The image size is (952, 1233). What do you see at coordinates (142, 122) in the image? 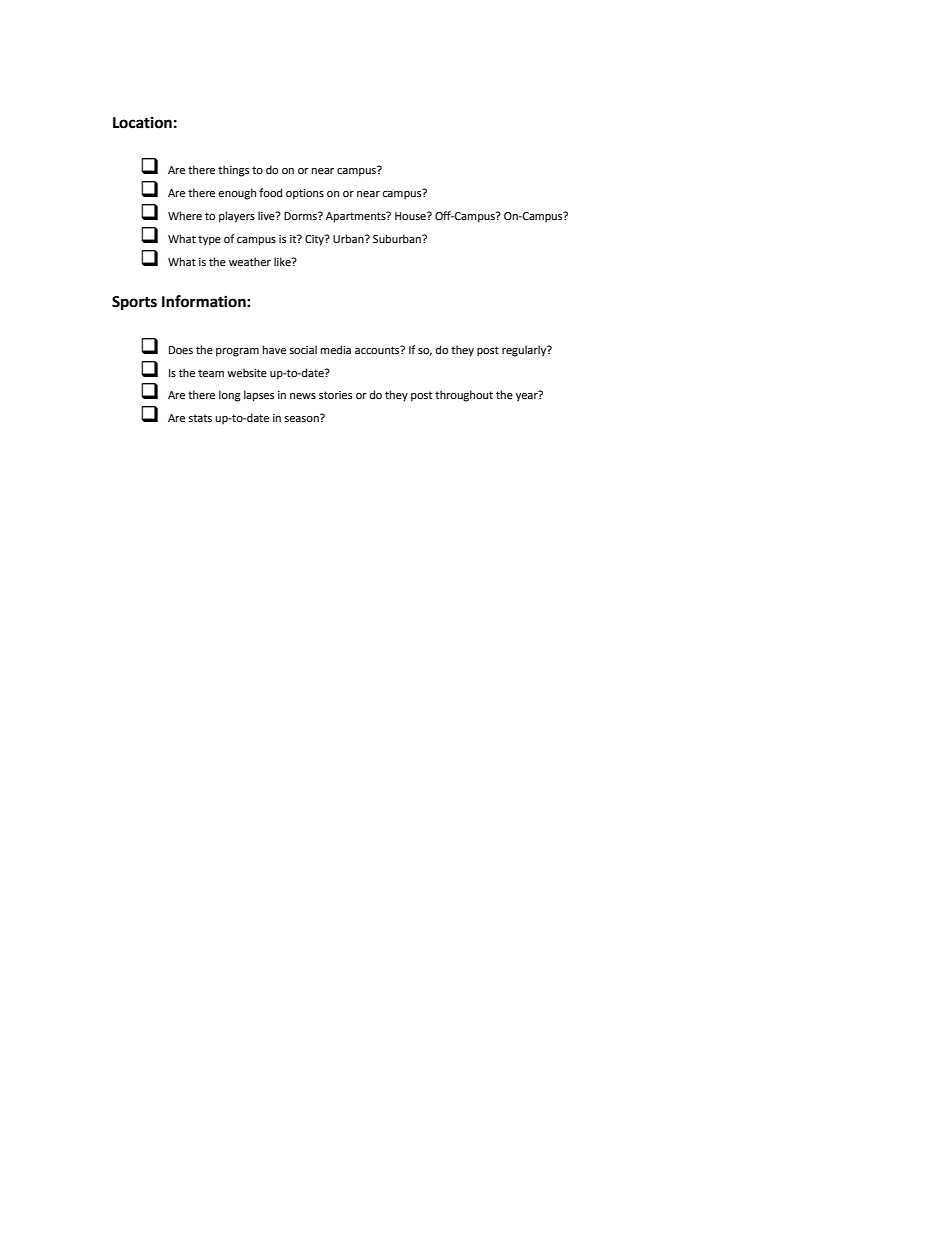
I see `Location` at bounding box center [142, 122].
